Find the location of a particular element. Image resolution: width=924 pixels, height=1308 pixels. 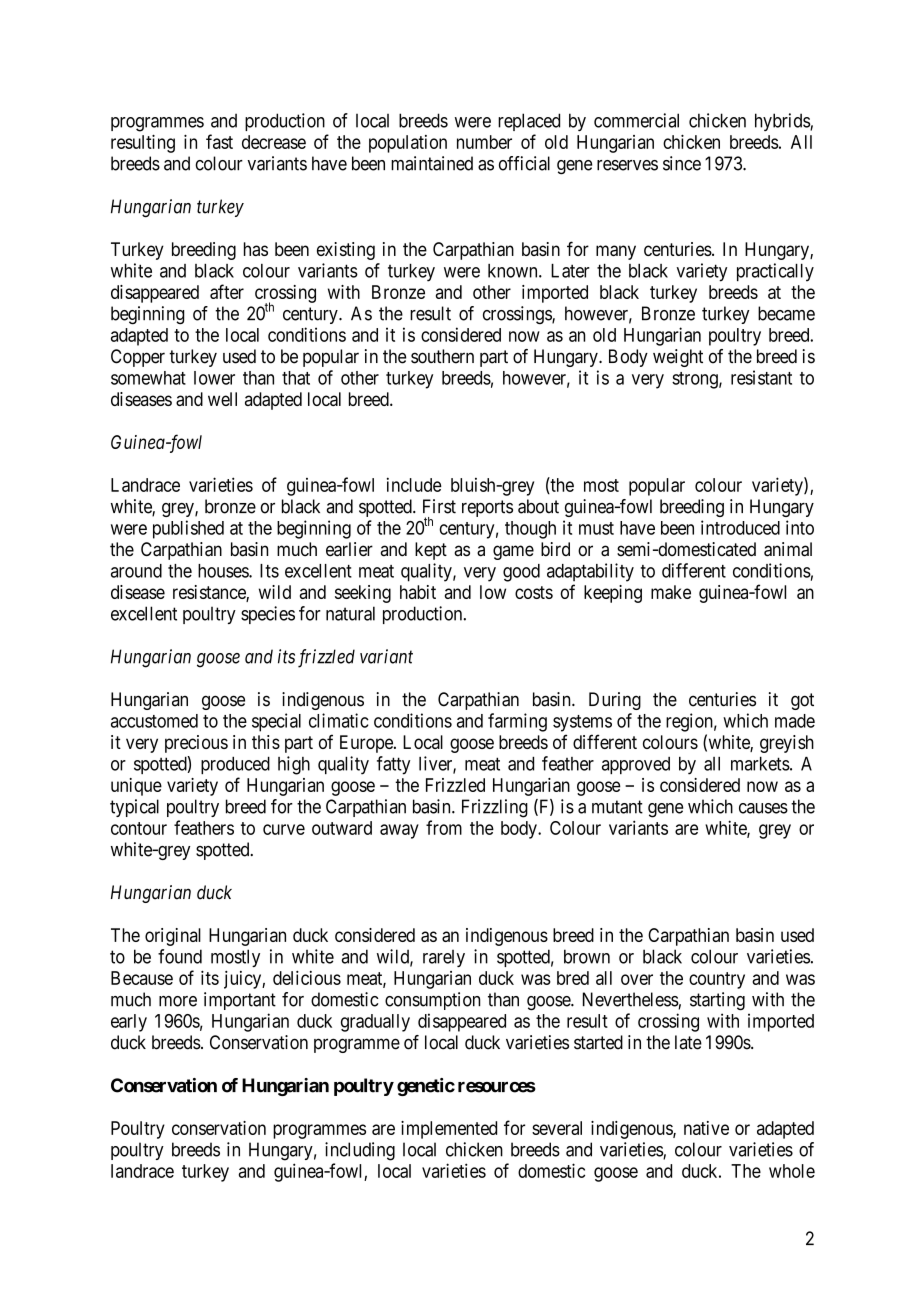

number is located at coordinates (484, 142).
